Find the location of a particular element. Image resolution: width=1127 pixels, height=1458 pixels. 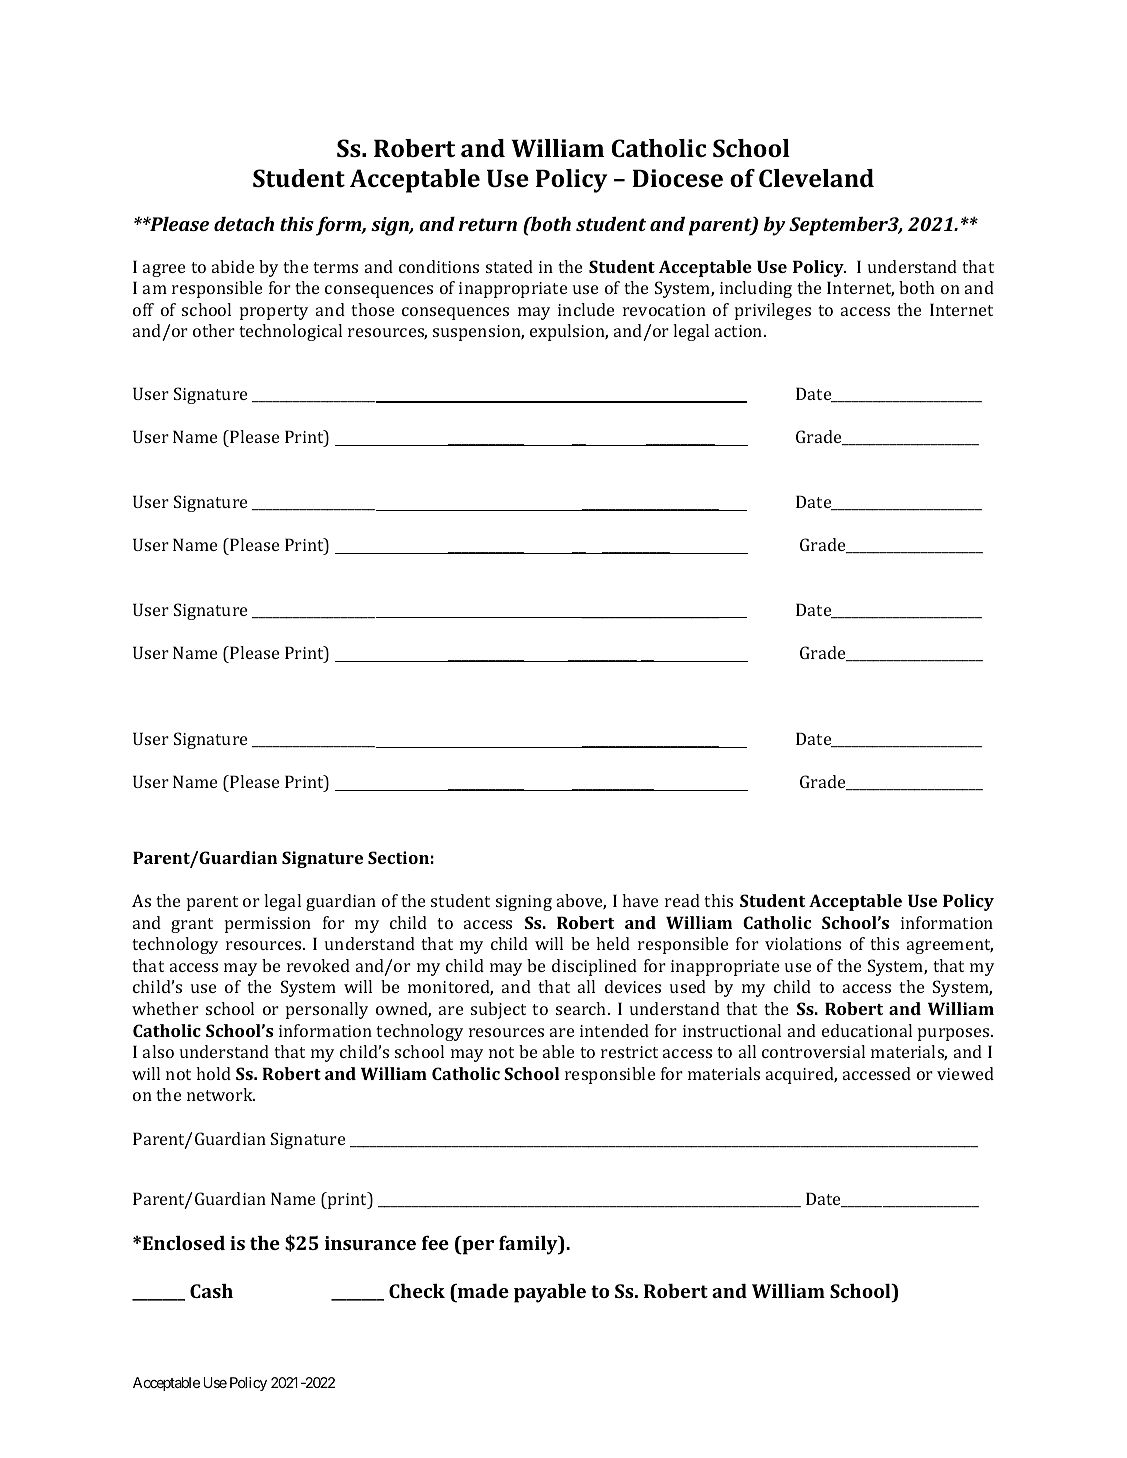

Cleveland is located at coordinates (816, 178).
